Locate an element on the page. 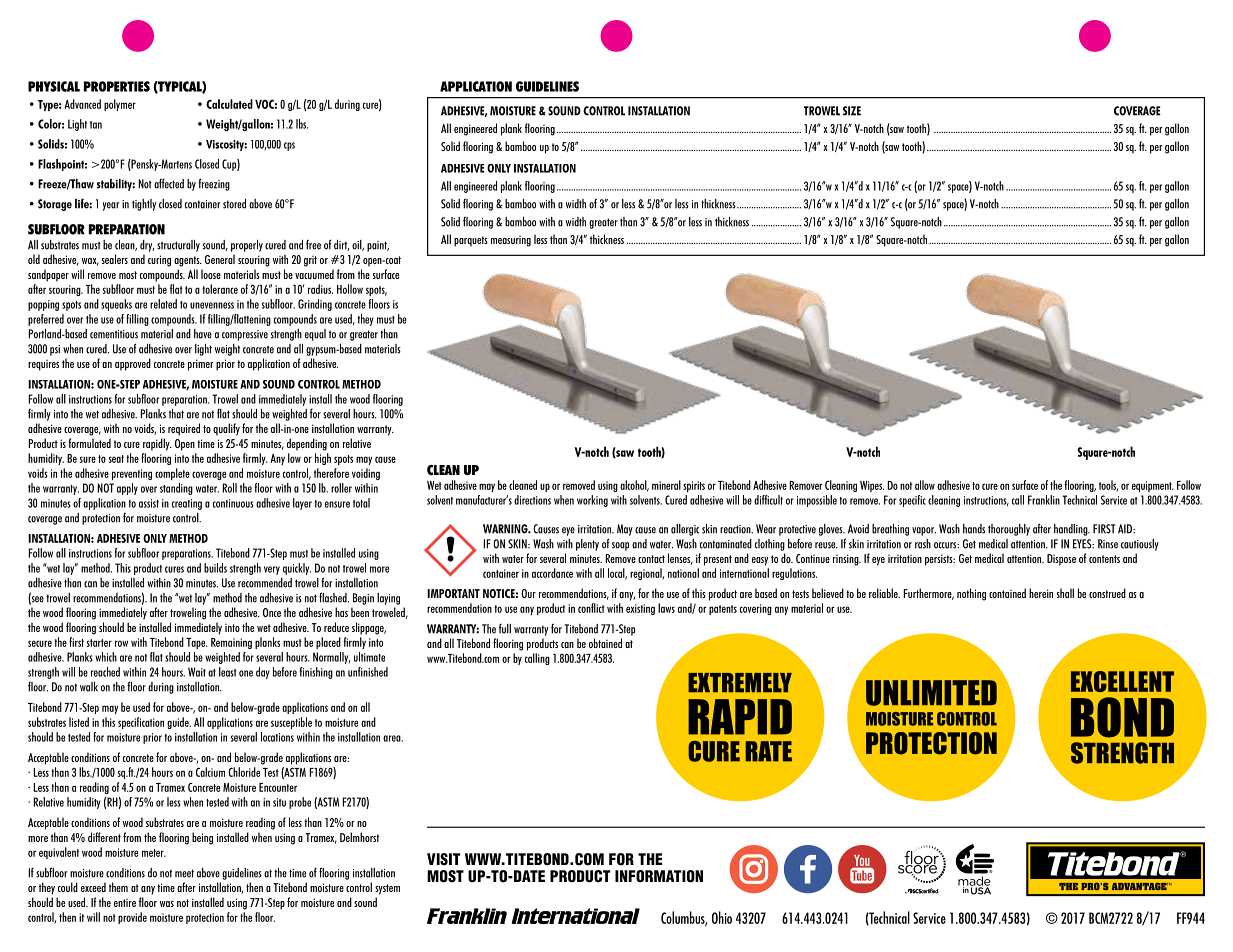 The image size is (1233, 952). Franklin is located at coordinates (1044, 500).
